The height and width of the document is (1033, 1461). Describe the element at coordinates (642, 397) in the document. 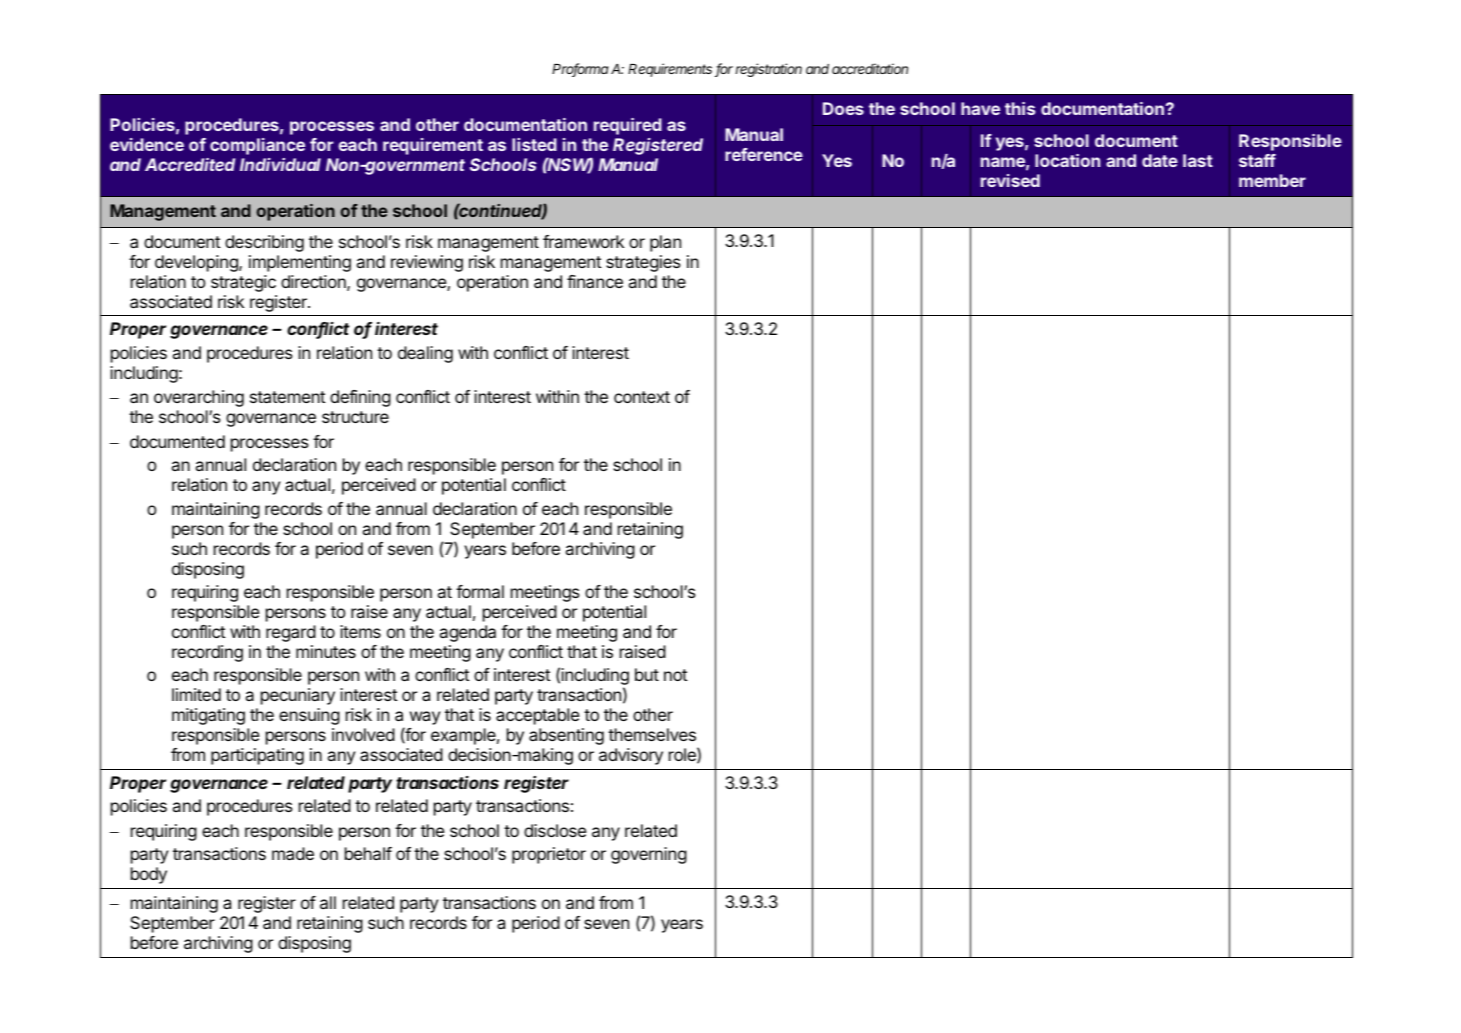

I see `context` at that location.
